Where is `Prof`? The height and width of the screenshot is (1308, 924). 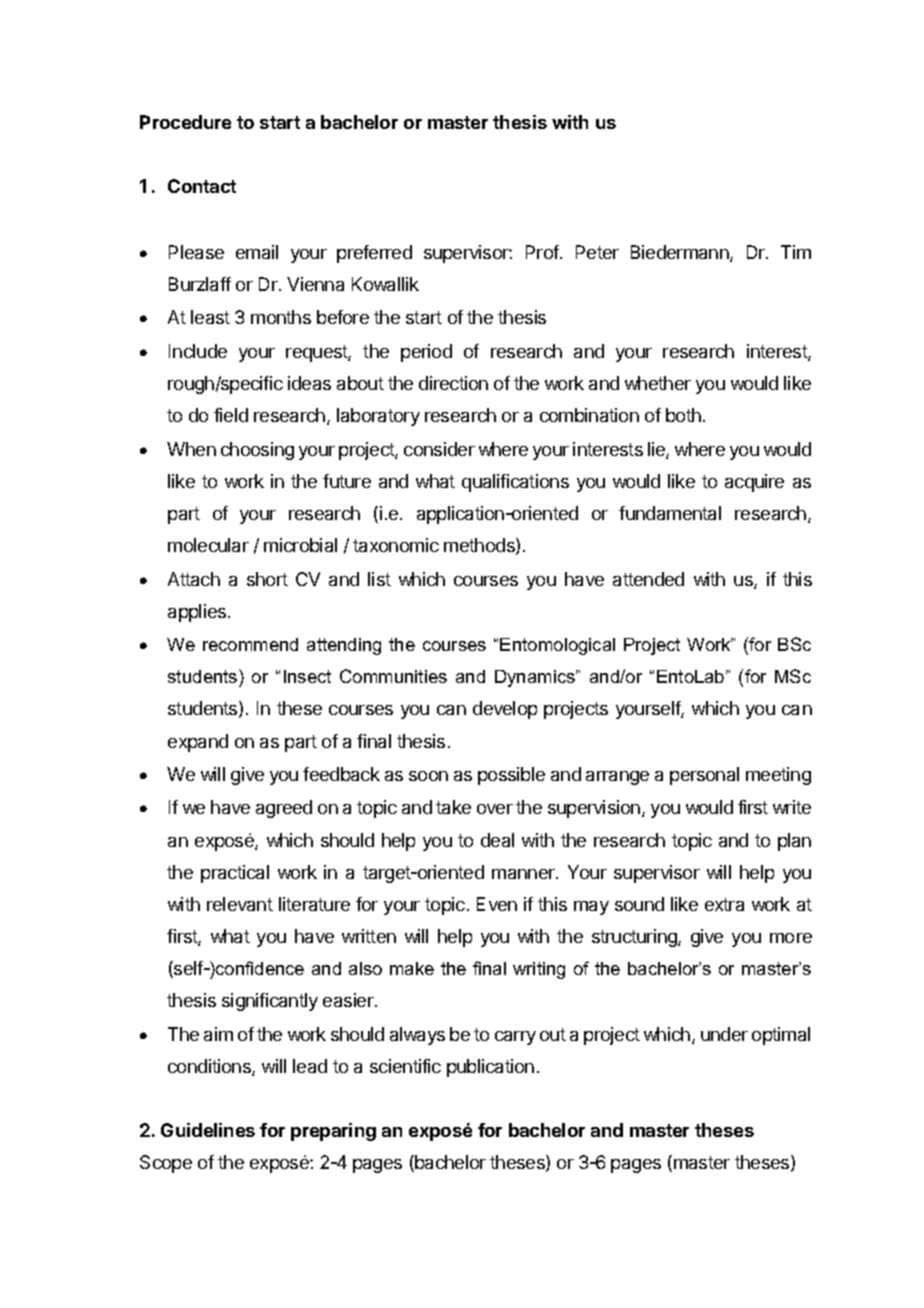
Prof is located at coordinates (543, 252).
